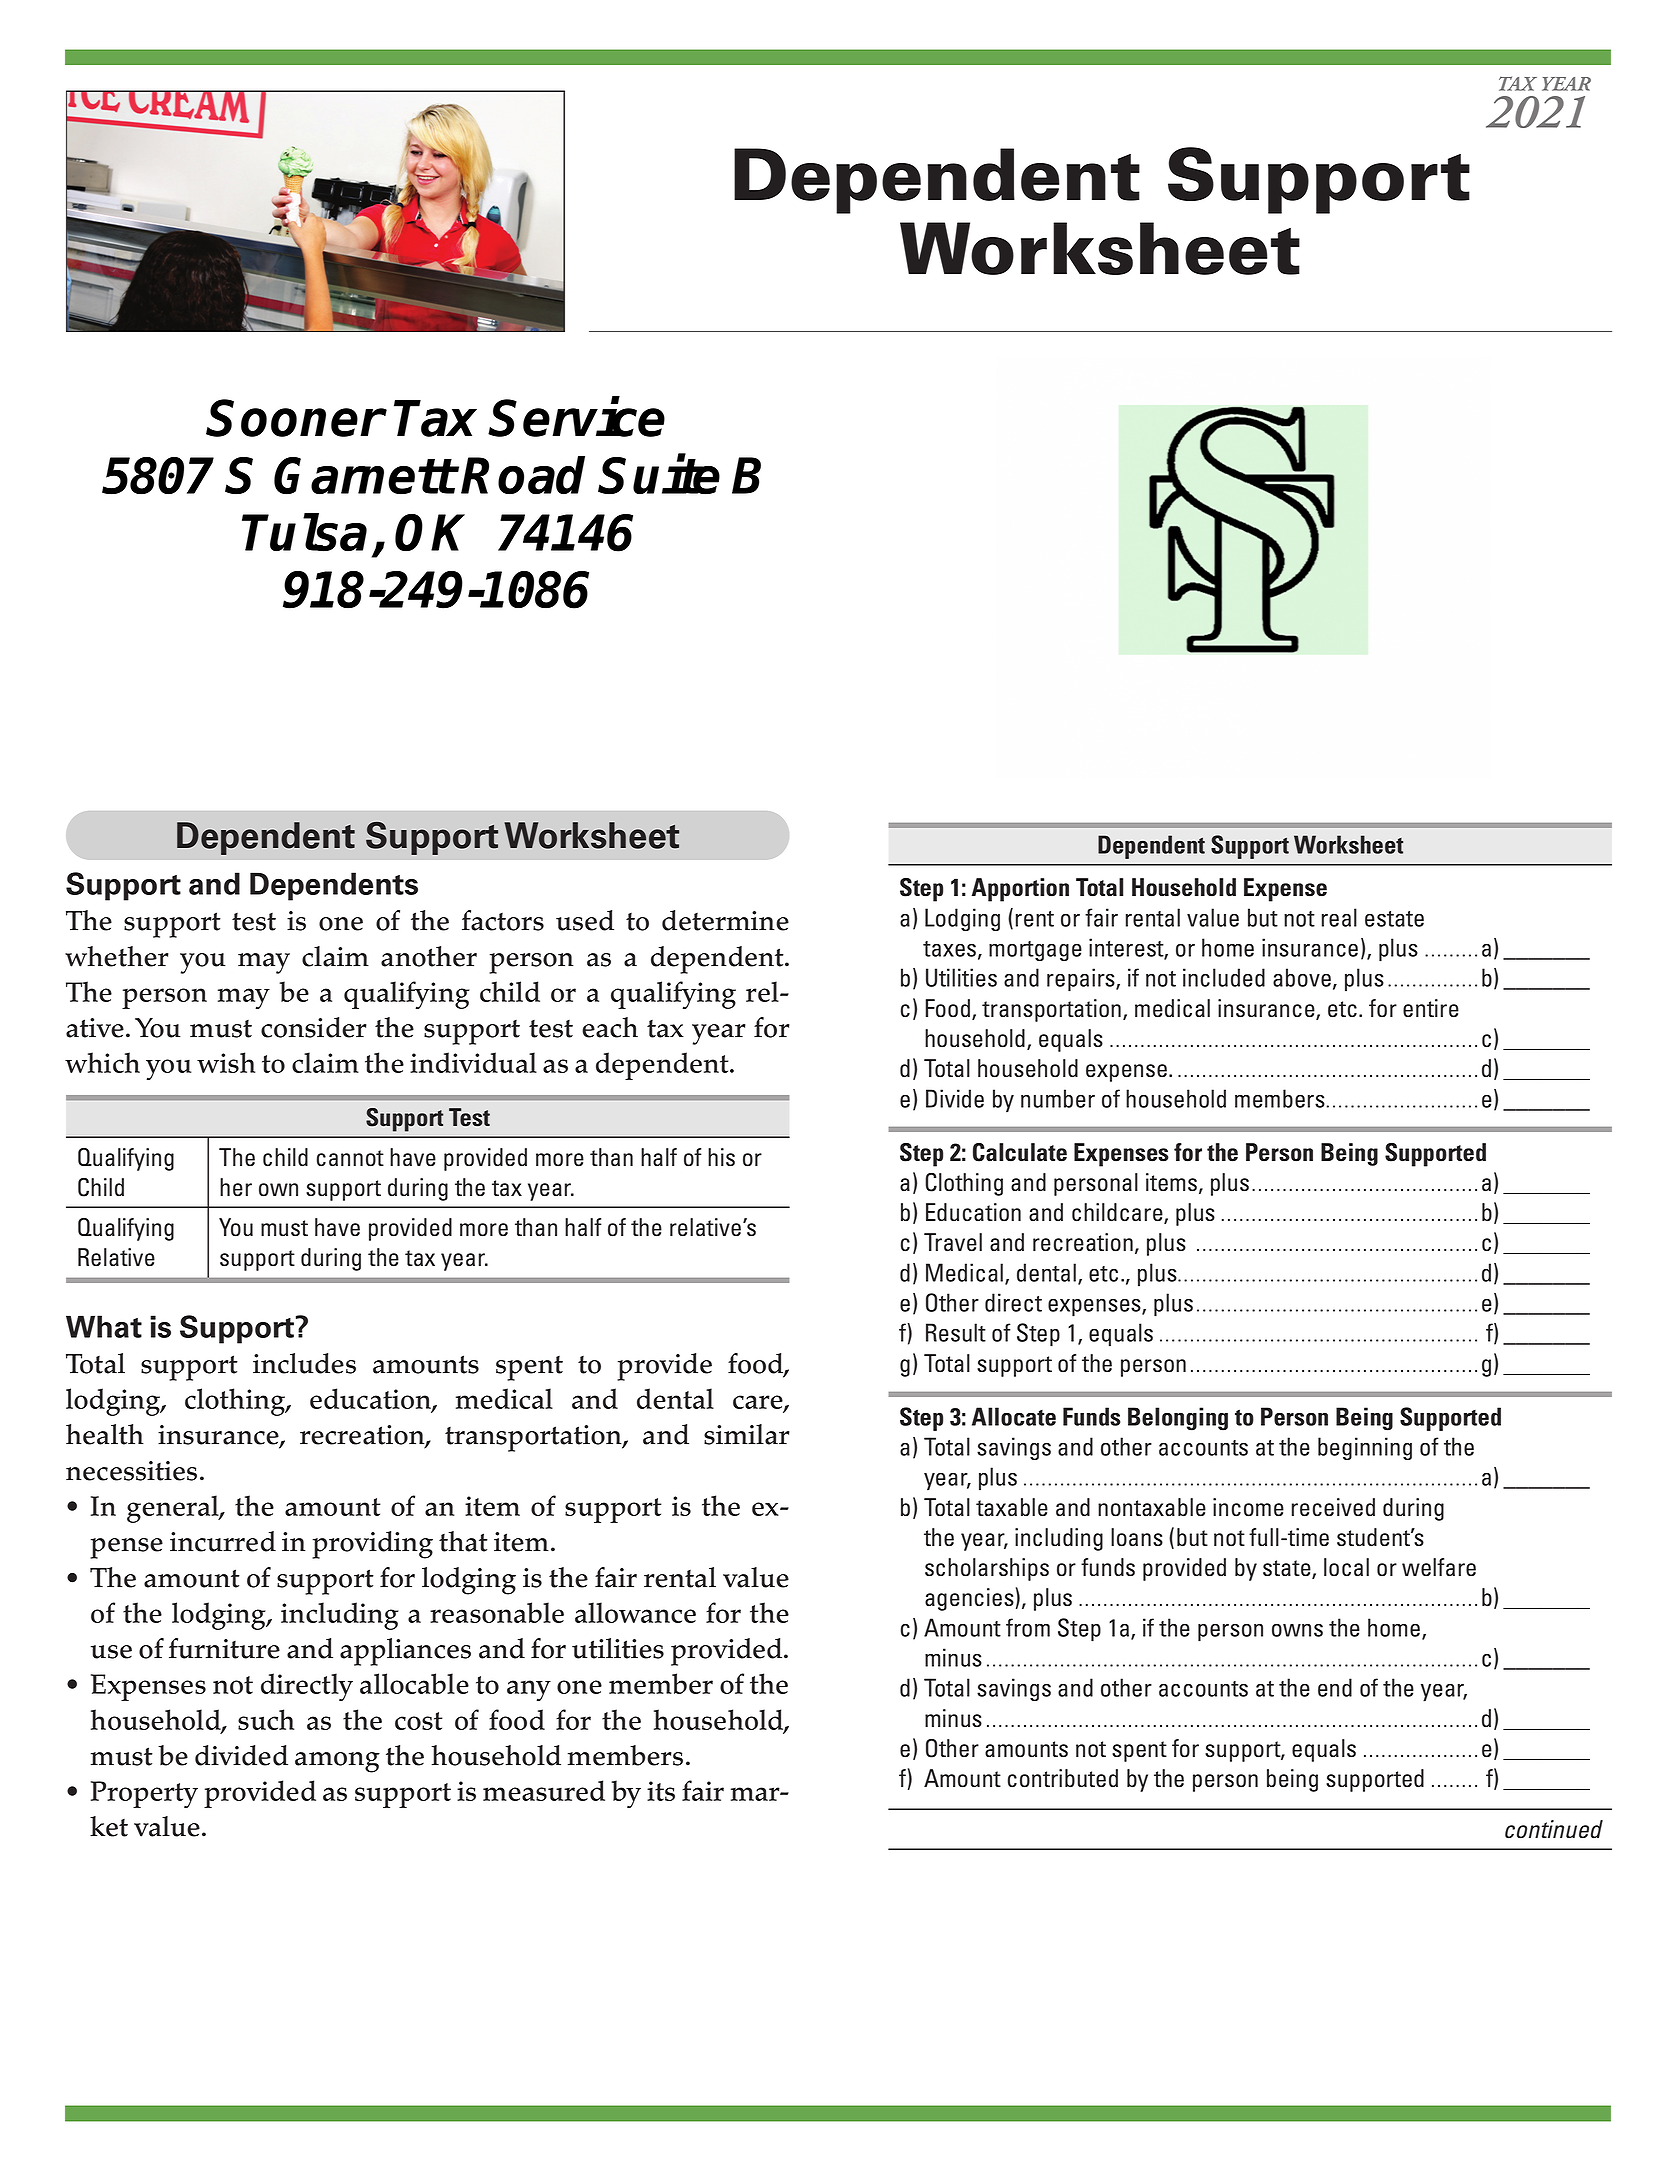 This image has height=2171, width=1678. Describe the element at coordinates (1339, 917) in the image. I see `real` at that location.
